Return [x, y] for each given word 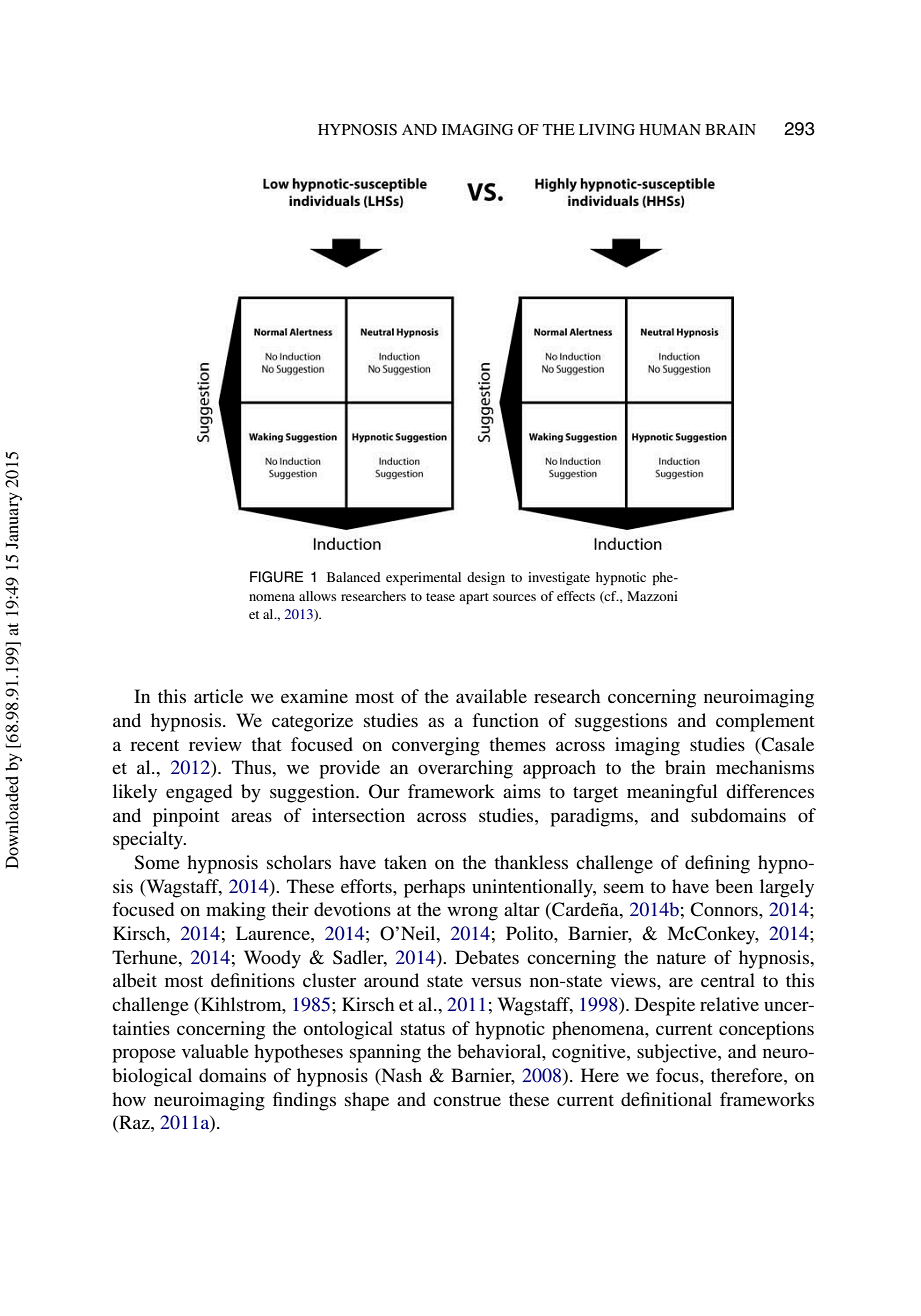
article [218, 696]
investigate [559, 578]
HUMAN [670, 130]
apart [474, 598]
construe [467, 1100]
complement [765, 722]
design [486, 578]
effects [576, 596]
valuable [215, 1051]
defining [717, 864]
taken [405, 862]
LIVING [607, 129]
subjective [678, 1053]
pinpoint [186, 817]
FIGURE [276, 577]
